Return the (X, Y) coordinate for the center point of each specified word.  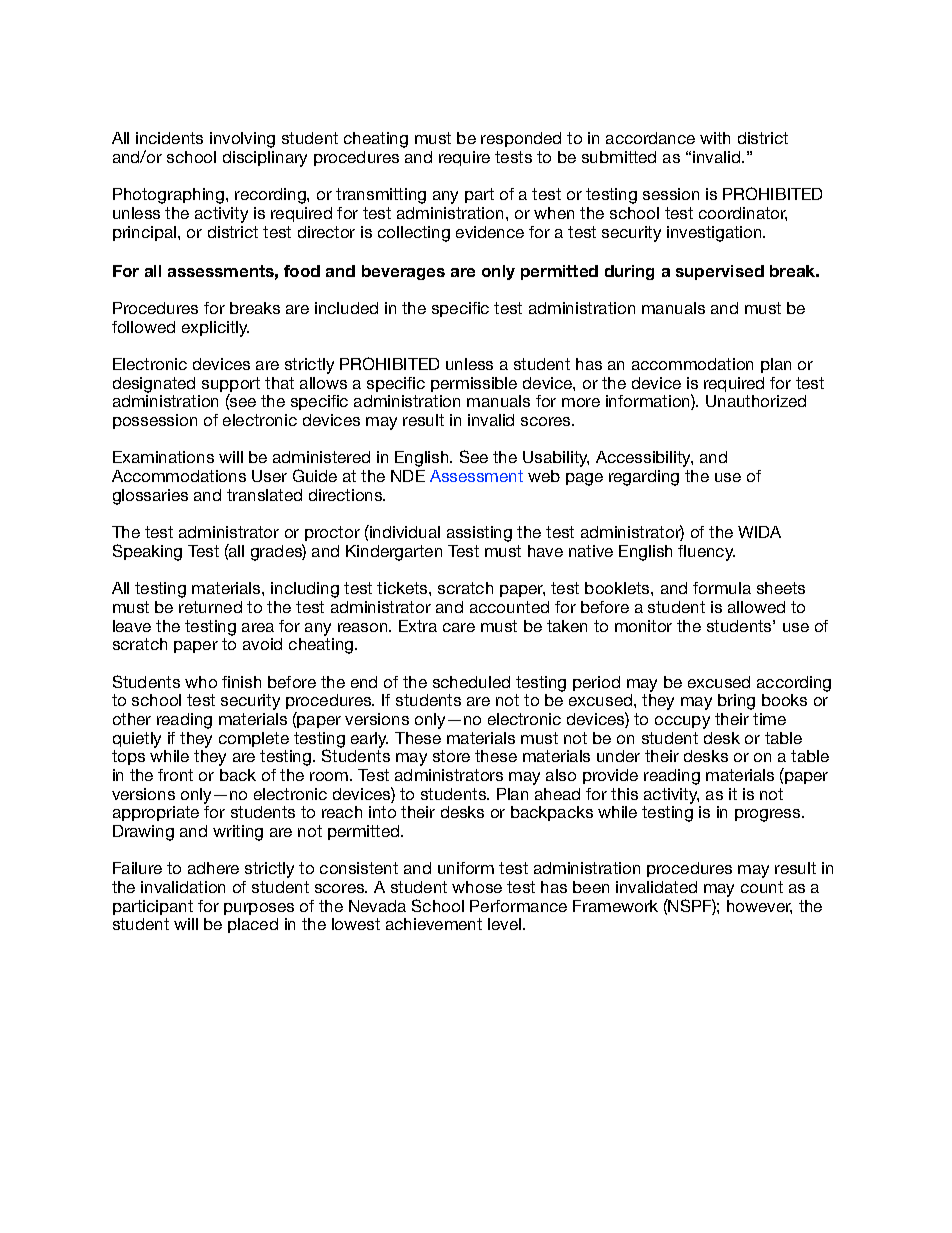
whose (477, 887)
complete (254, 739)
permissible (474, 384)
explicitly (215, 329)
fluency (706, 553)
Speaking (147, 552)
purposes (259, 909)
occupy (682, 722)
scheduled (471, 682)
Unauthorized (756, 401)
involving (242, 140)
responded (521, 139)
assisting (479, 534)
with (715, 138)
